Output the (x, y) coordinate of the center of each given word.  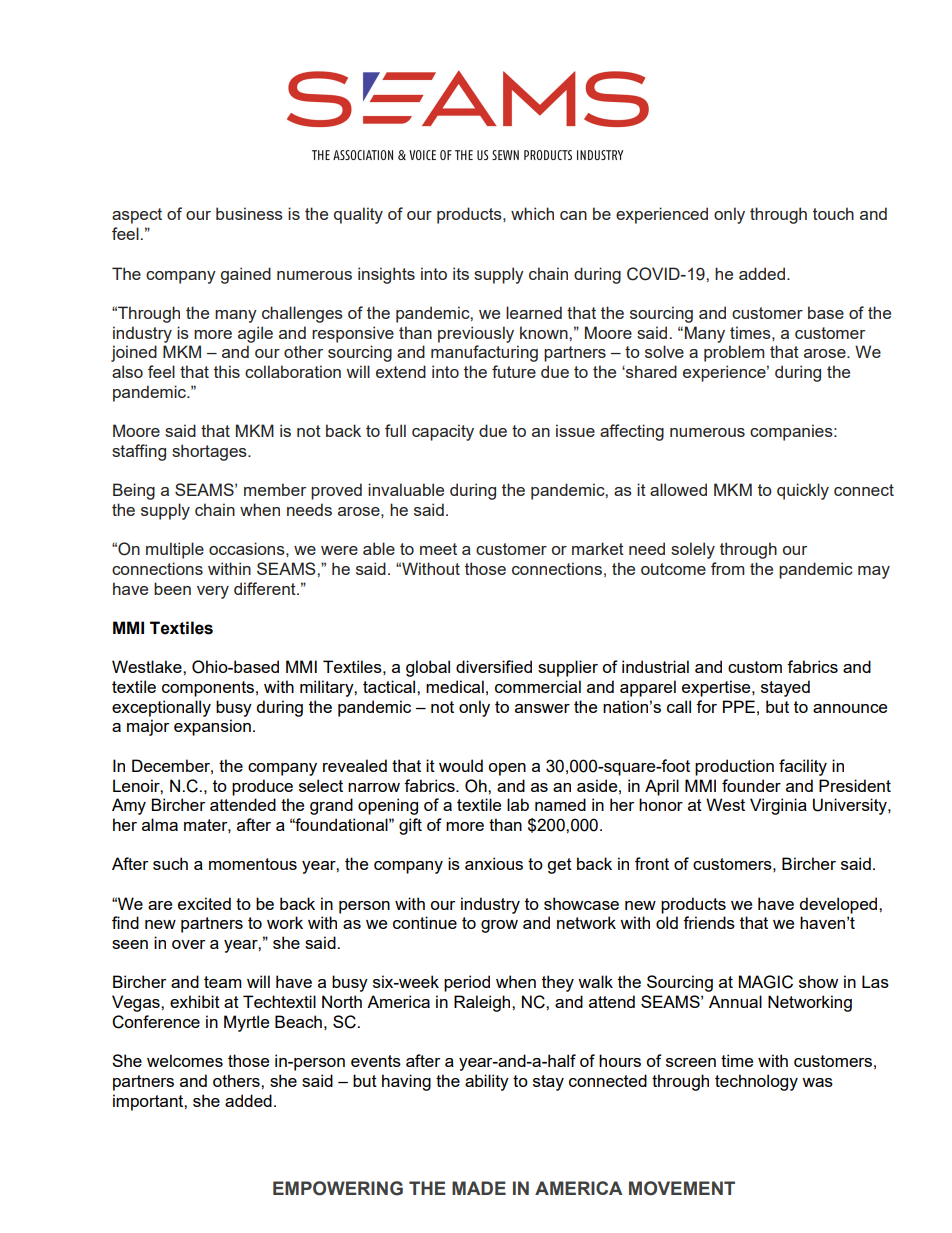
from (727, 568)
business (249, 213)
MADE (479, 1188)
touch (833, 213)
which (532, 213)
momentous (253, 864)
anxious (494, 863)
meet (438, 549)
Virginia (778, 806)
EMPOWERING (338, 1188)
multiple (175, 550)
